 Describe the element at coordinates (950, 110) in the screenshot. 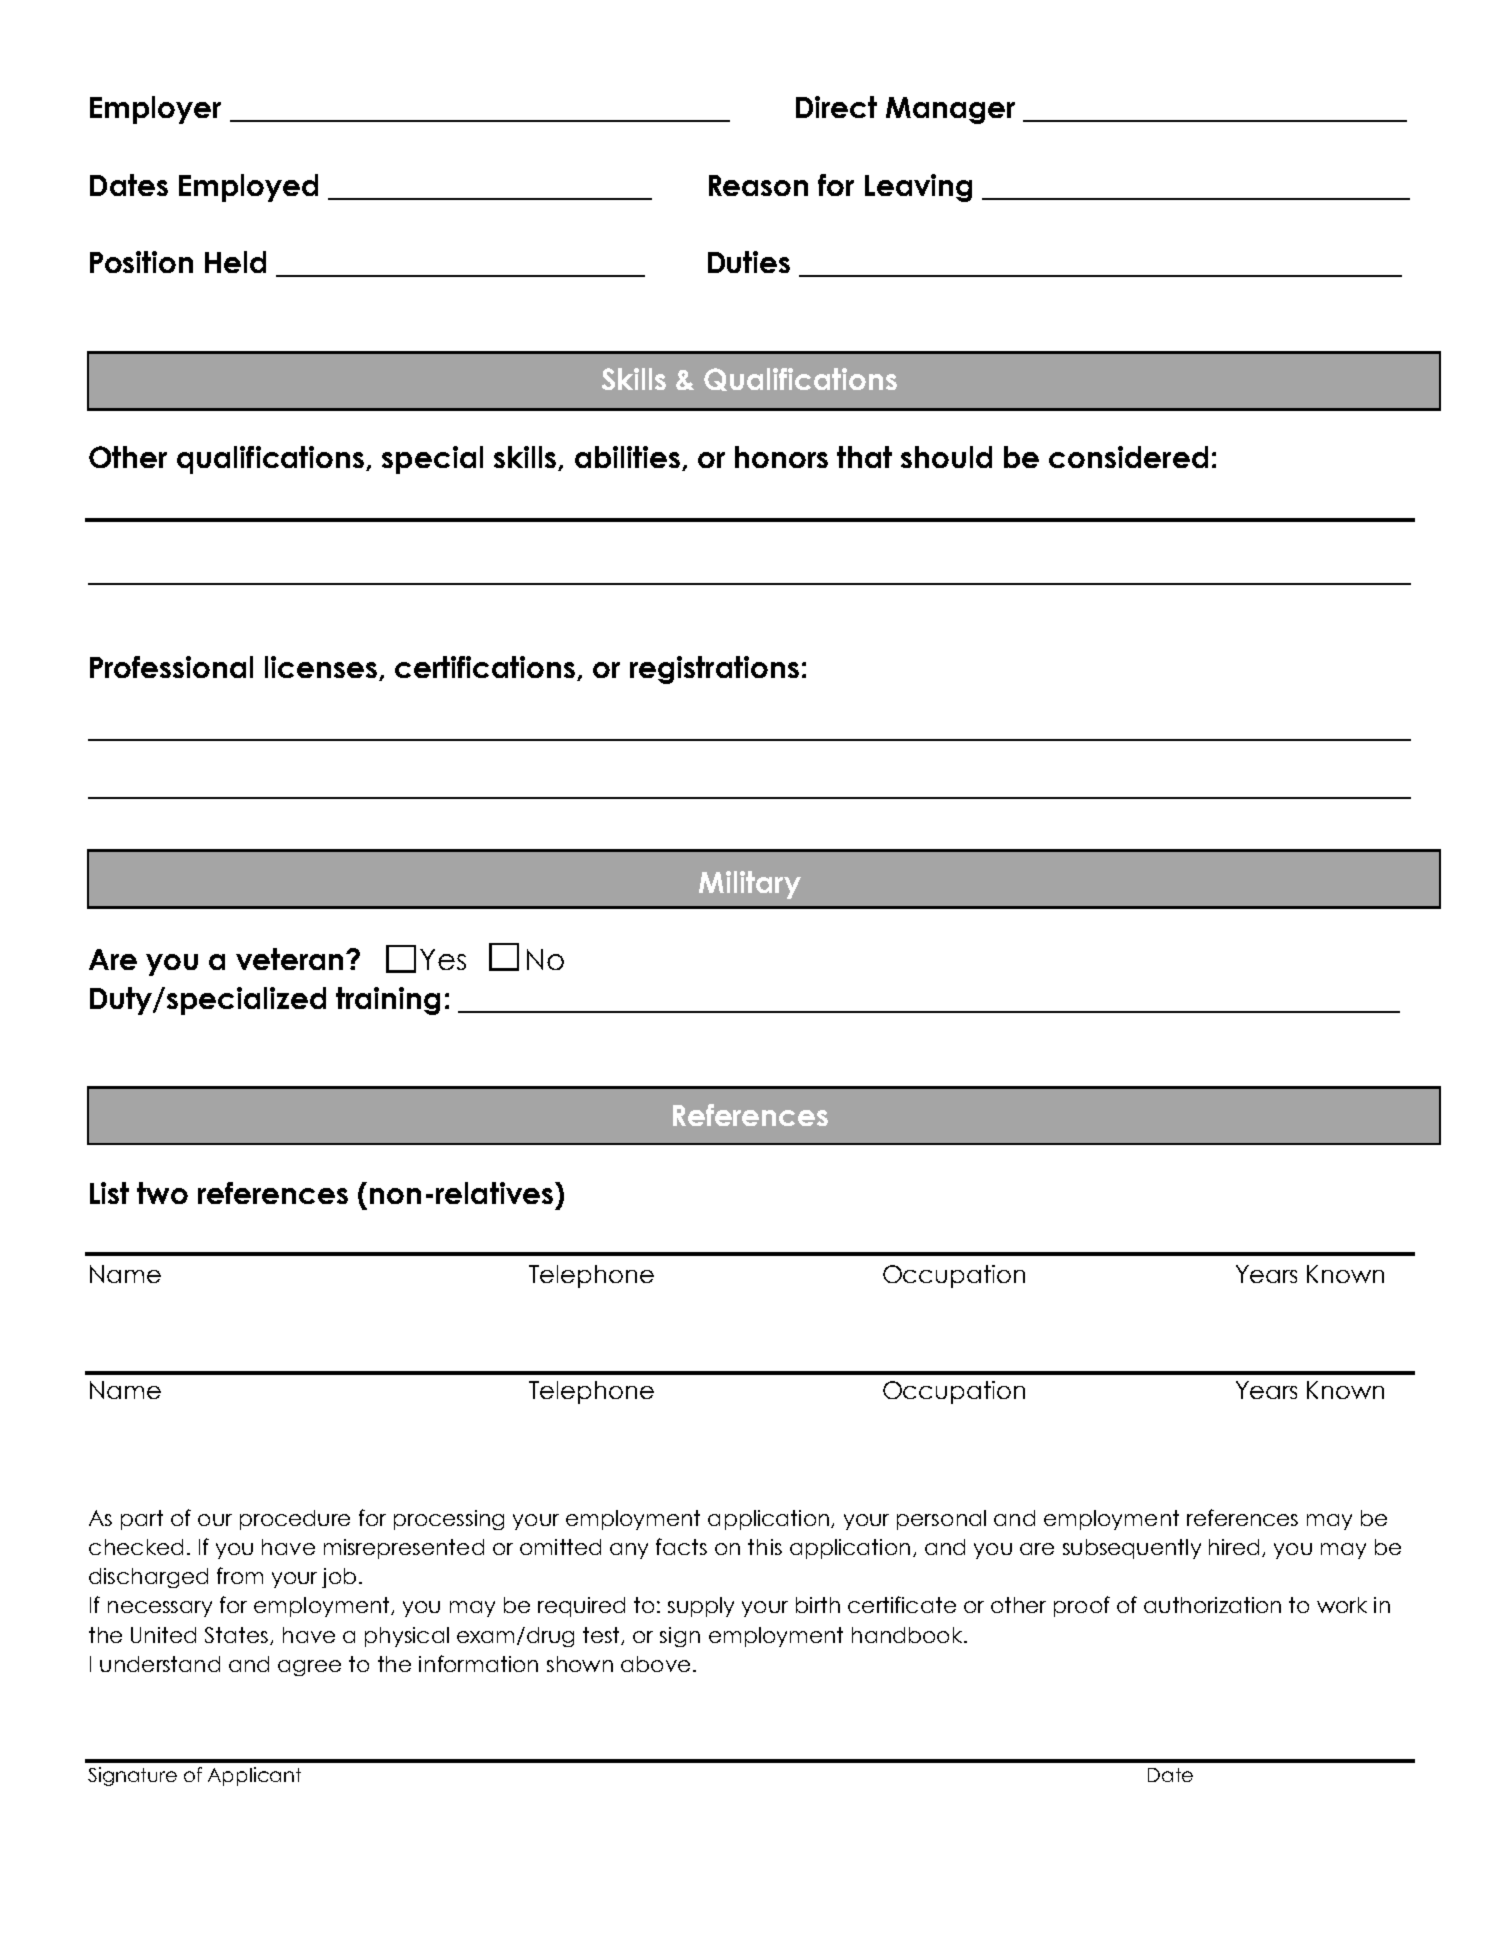

I see `Manager` at that location.
